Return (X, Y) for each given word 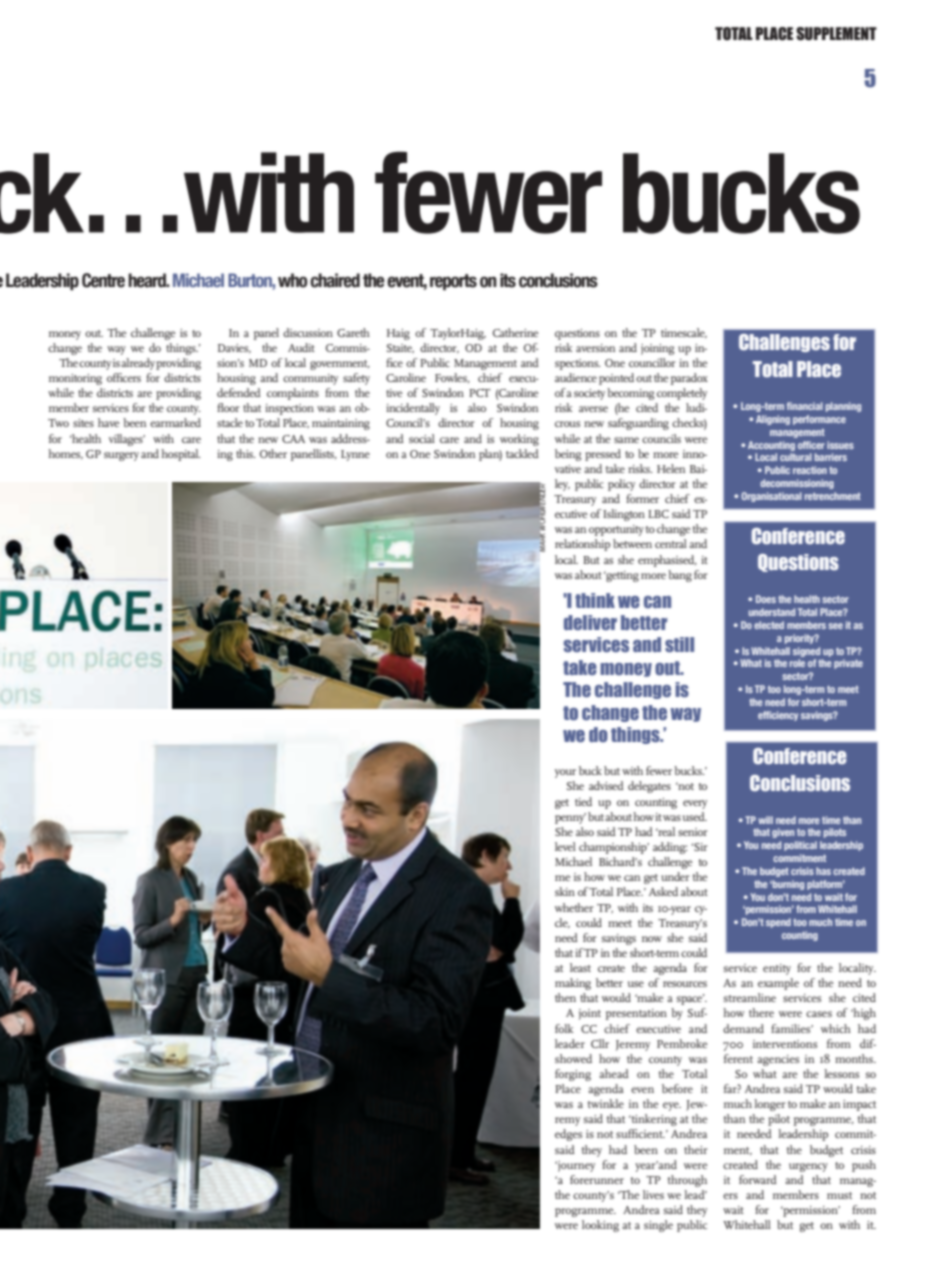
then (565, 997)
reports (453, 282)
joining (657, 349)
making (573, 984)
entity (777, 969)
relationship (582, 545)
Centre (103, 280)
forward (758, 1179)
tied (583, 801)
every (695, 804)
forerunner (597, 1179)
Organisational (771, 497)
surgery (121, 456)
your (565, 773)
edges (568, 1135)
